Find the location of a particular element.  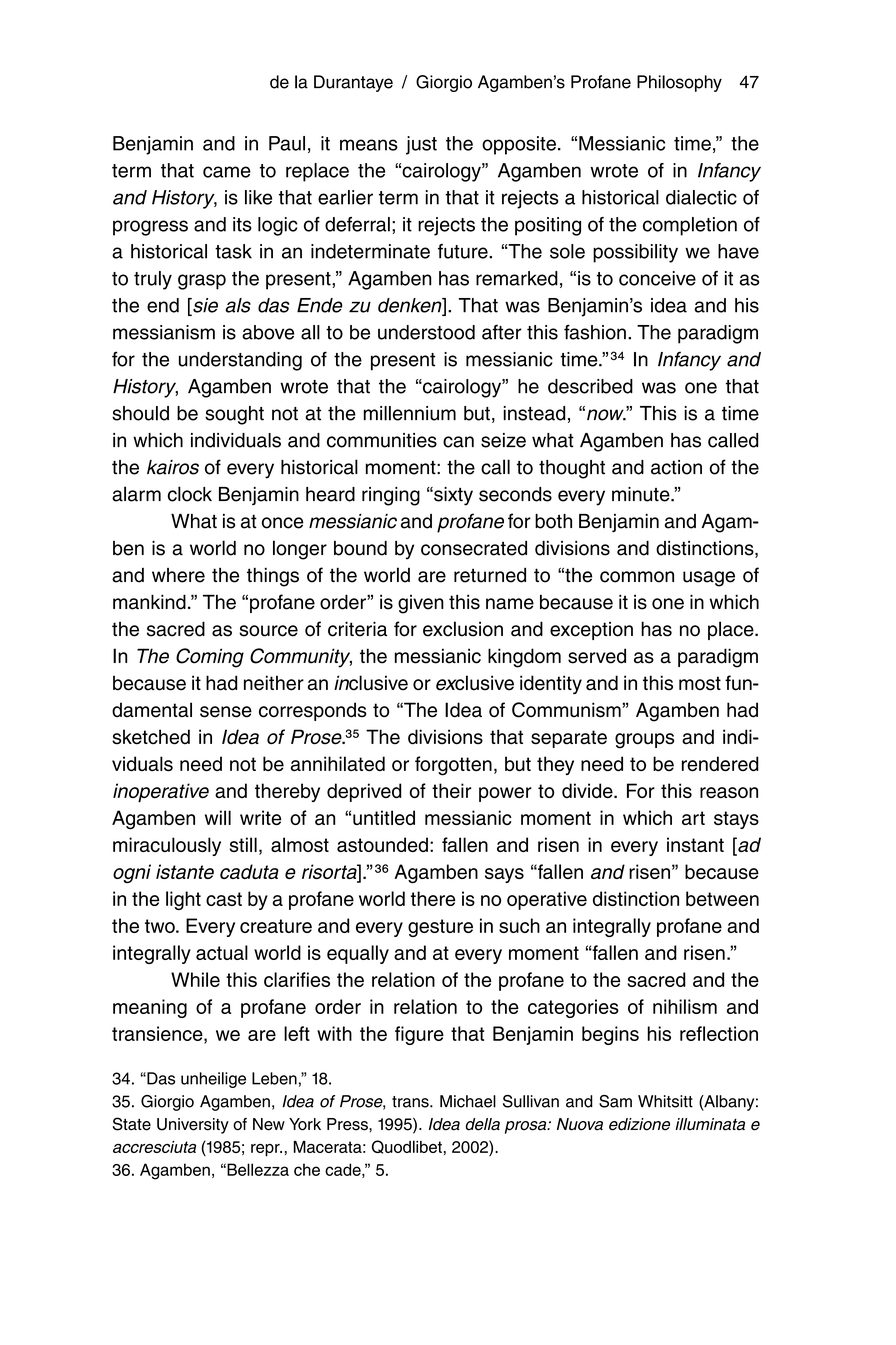

just is located at coordinates (421, 145).
